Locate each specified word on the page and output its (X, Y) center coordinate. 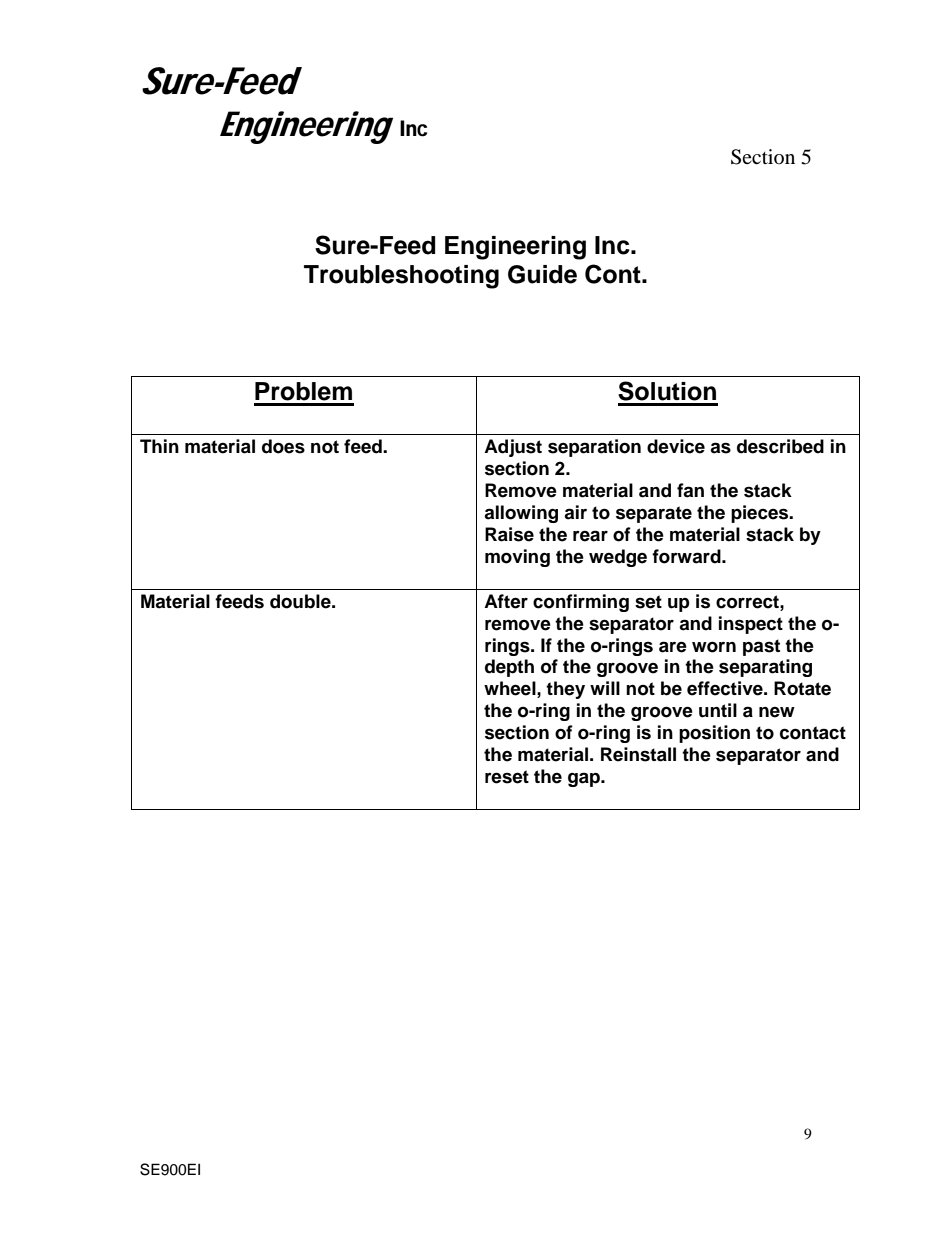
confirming (581, 603)
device (676, 446)
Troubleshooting (401, 277)
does (283, 446)
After (506, 601)
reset (507, 777)
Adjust (513, 448)
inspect (751, 625)
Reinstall (638, 754)
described (780, 446)
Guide (542, 274)
